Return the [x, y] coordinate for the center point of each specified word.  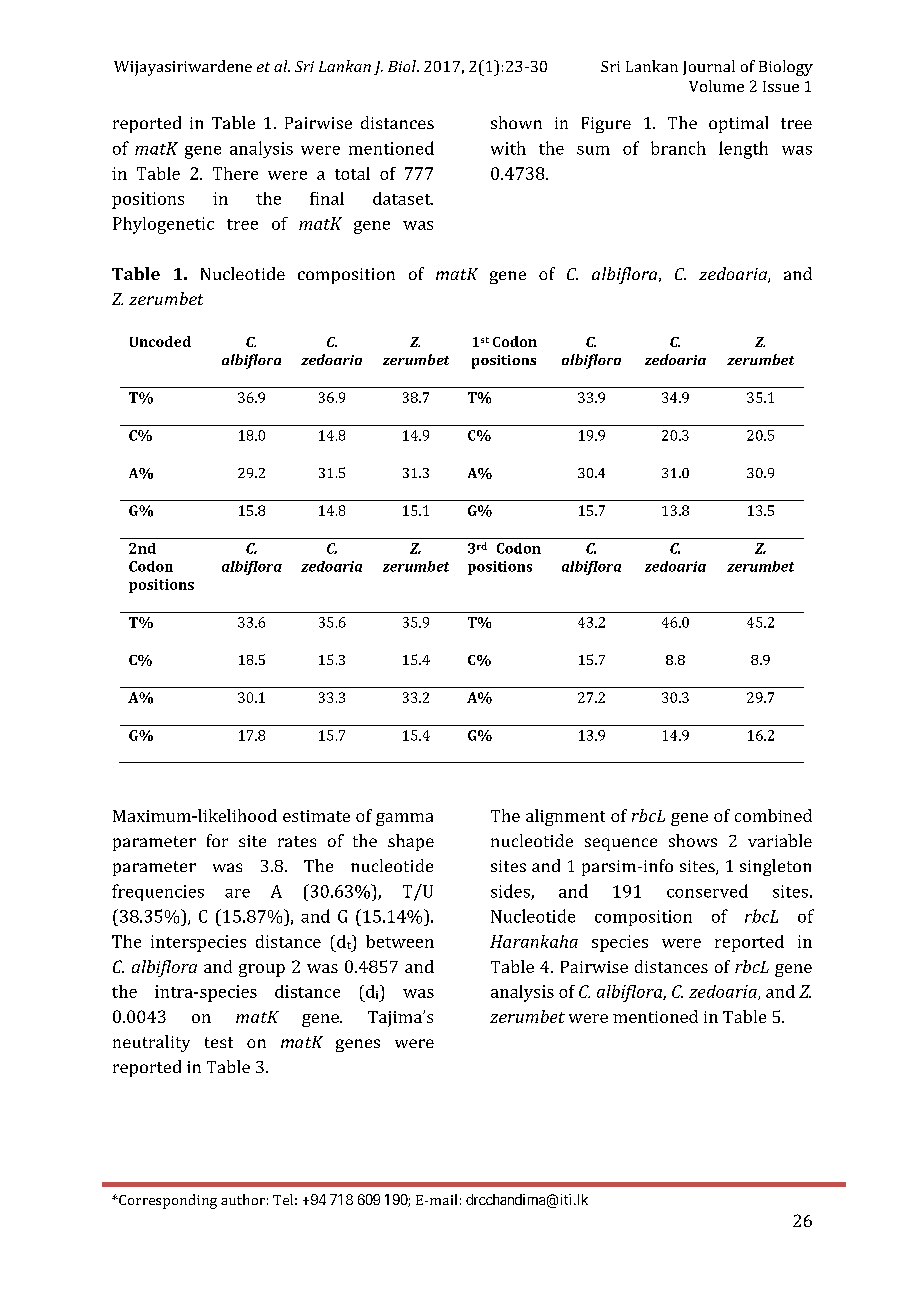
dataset [403, 198]
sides [511, 892]
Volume [716, 86]
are [237, 893]
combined [773, 815]
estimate [316, 816]
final [327, 198]
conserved [707, 891]
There [235, 173]
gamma [404, 819]
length [743, 150]
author [243, 1199]
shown [516, 122]
